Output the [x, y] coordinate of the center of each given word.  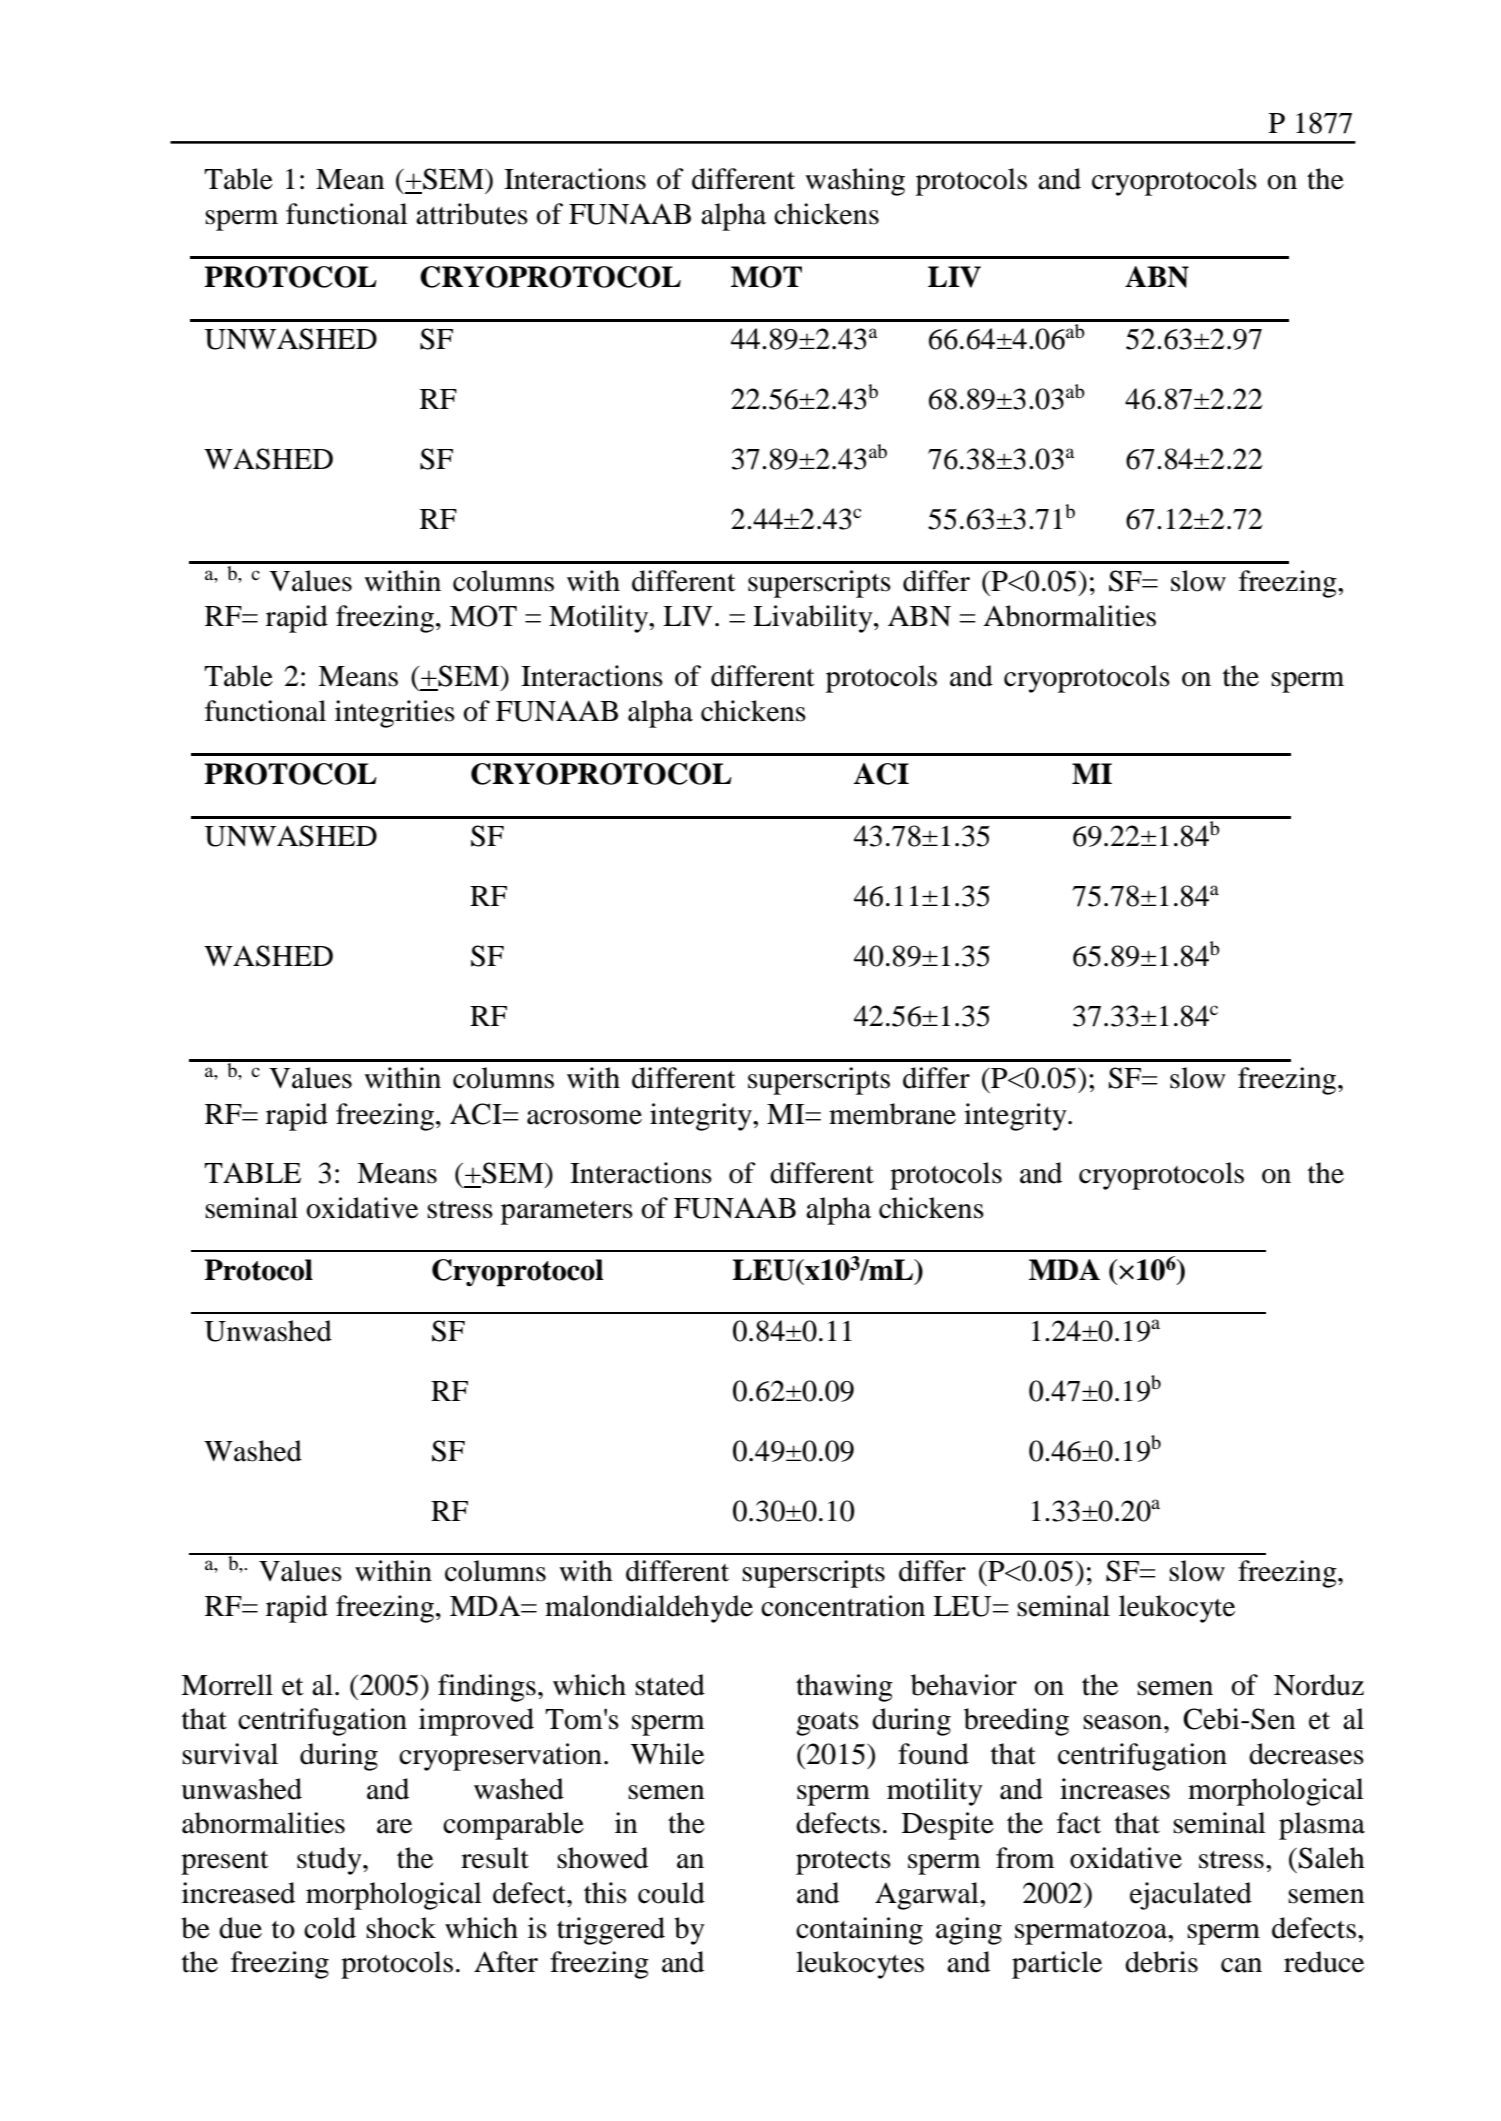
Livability [814, 619]
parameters [567, 1213]
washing [855, 182]
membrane [892, 1114]
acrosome [584, 1117]
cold [330, 1928]
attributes [472, 214]
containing [859, 1931]
